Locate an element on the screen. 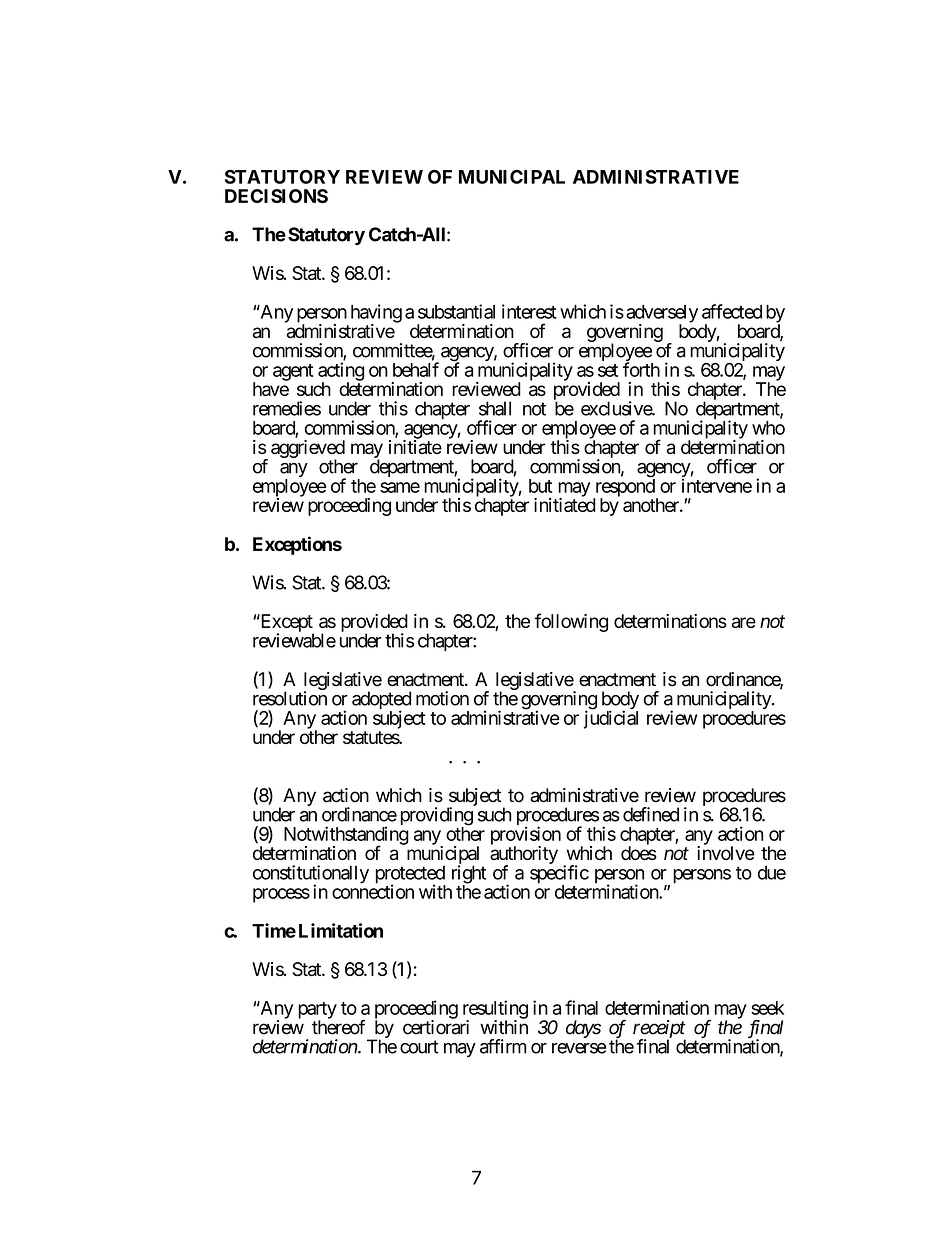 The image size is (952, 1233). following is located at coordinates (571, 622).
